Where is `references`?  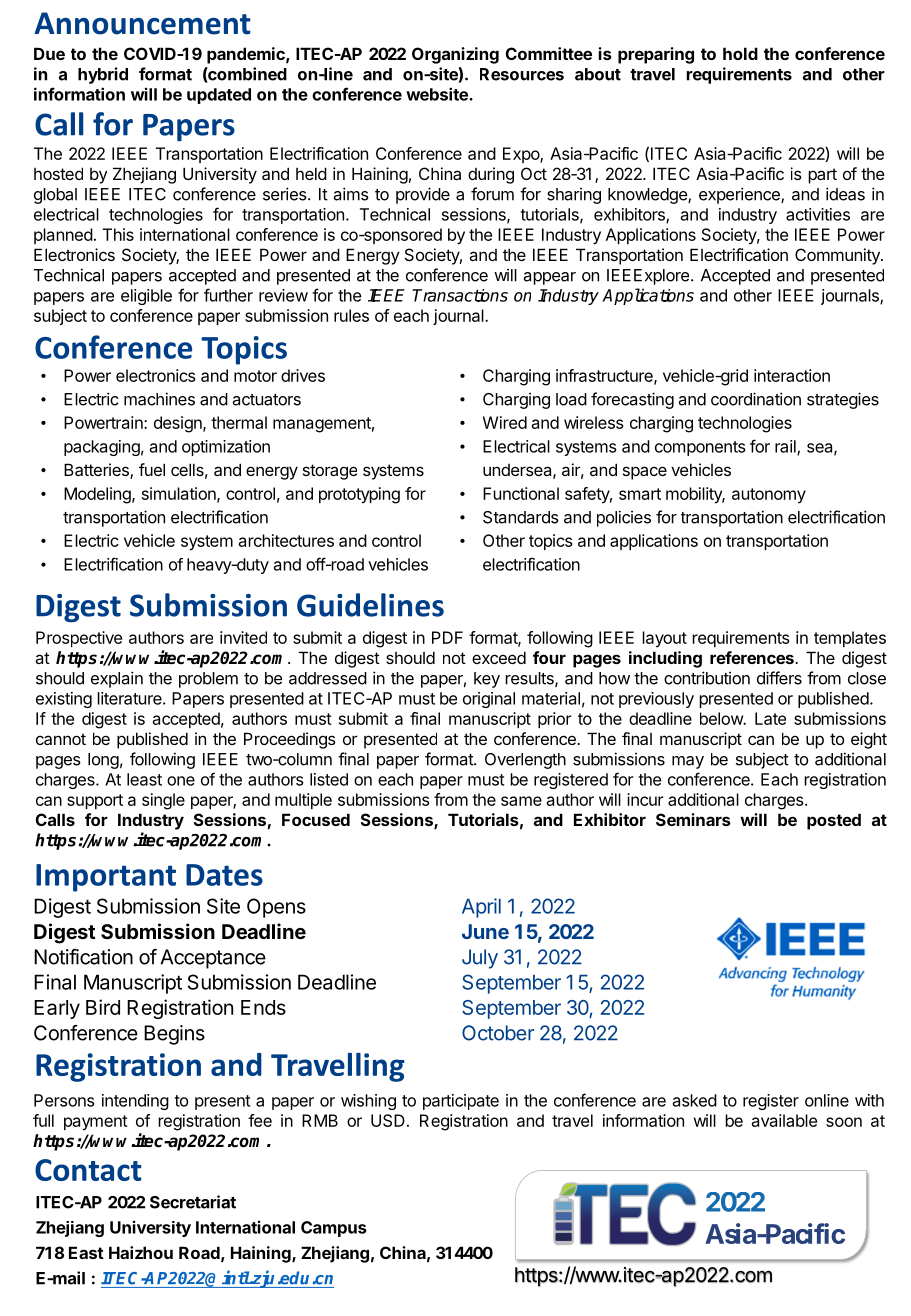 references is located at coordinates (753, 657).
